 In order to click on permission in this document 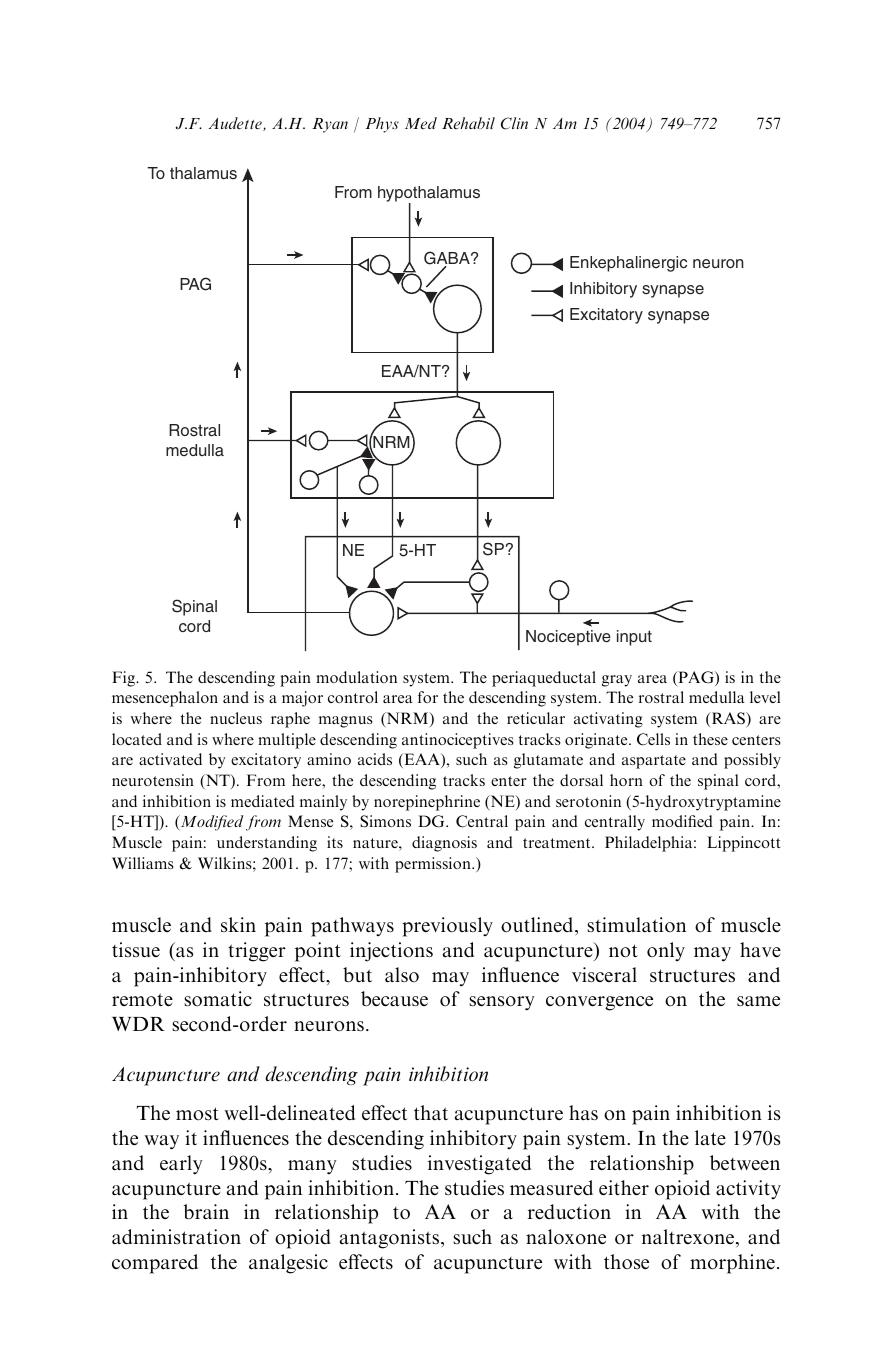, I will do `click(434, 865)`.
